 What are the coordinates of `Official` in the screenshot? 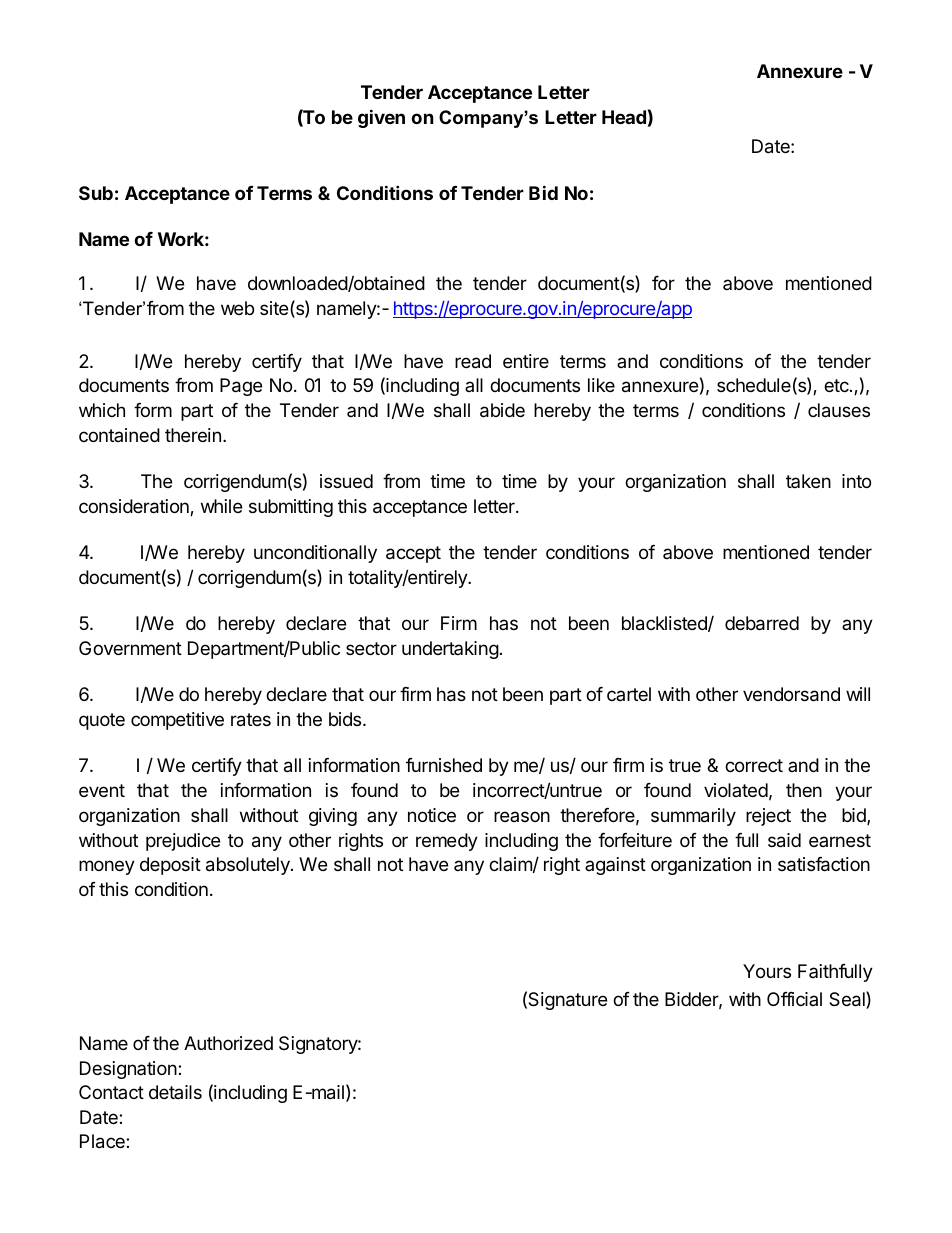 It's located at (794, 999).
